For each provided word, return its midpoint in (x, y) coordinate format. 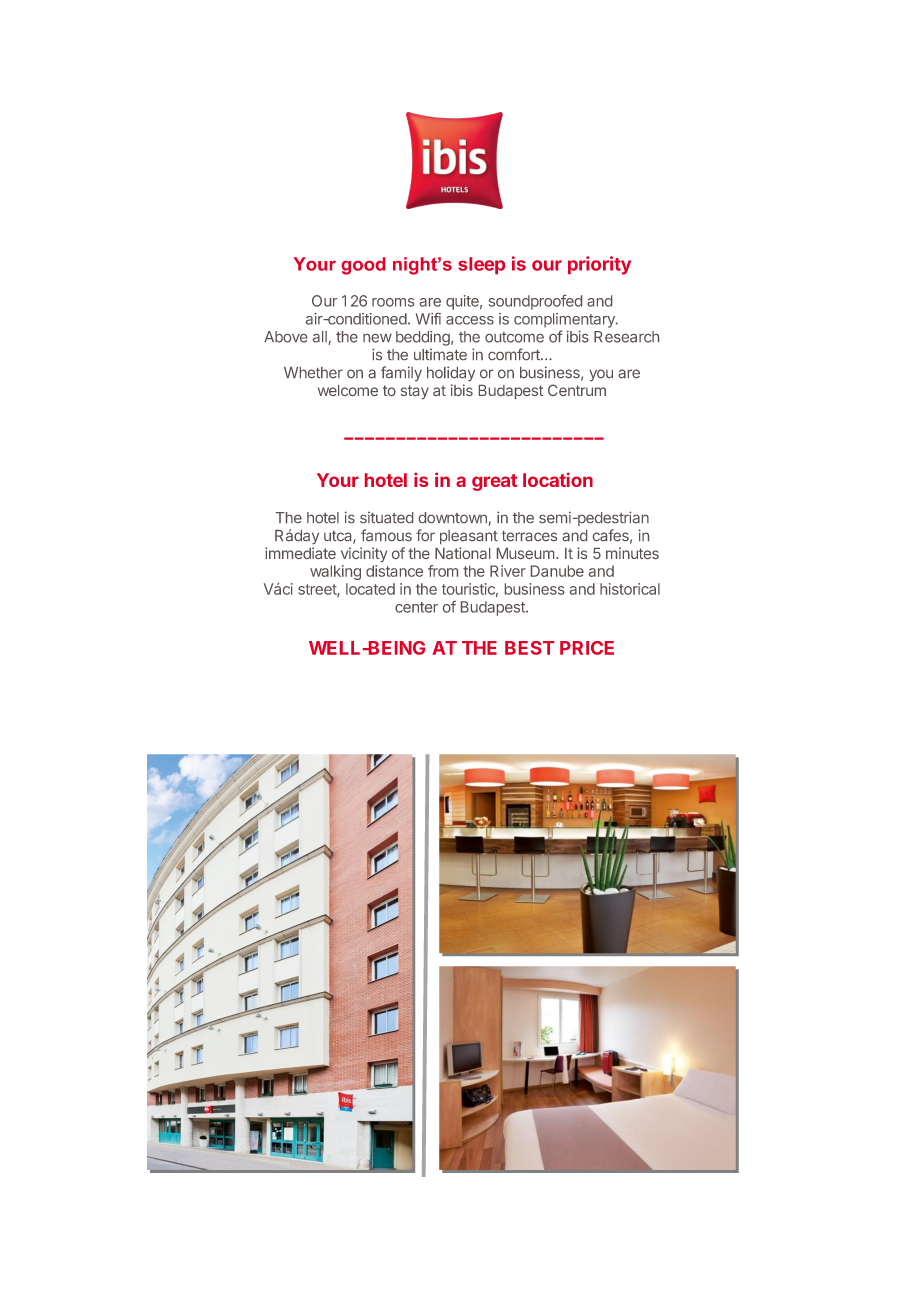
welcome (348, 390)
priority (599, 265)
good (363, 266)
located (370, 589)
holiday (451, 373)
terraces (529, 536)
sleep (481, 265)
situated (386, 517)
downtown (453, 517)
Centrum (577, 390)
